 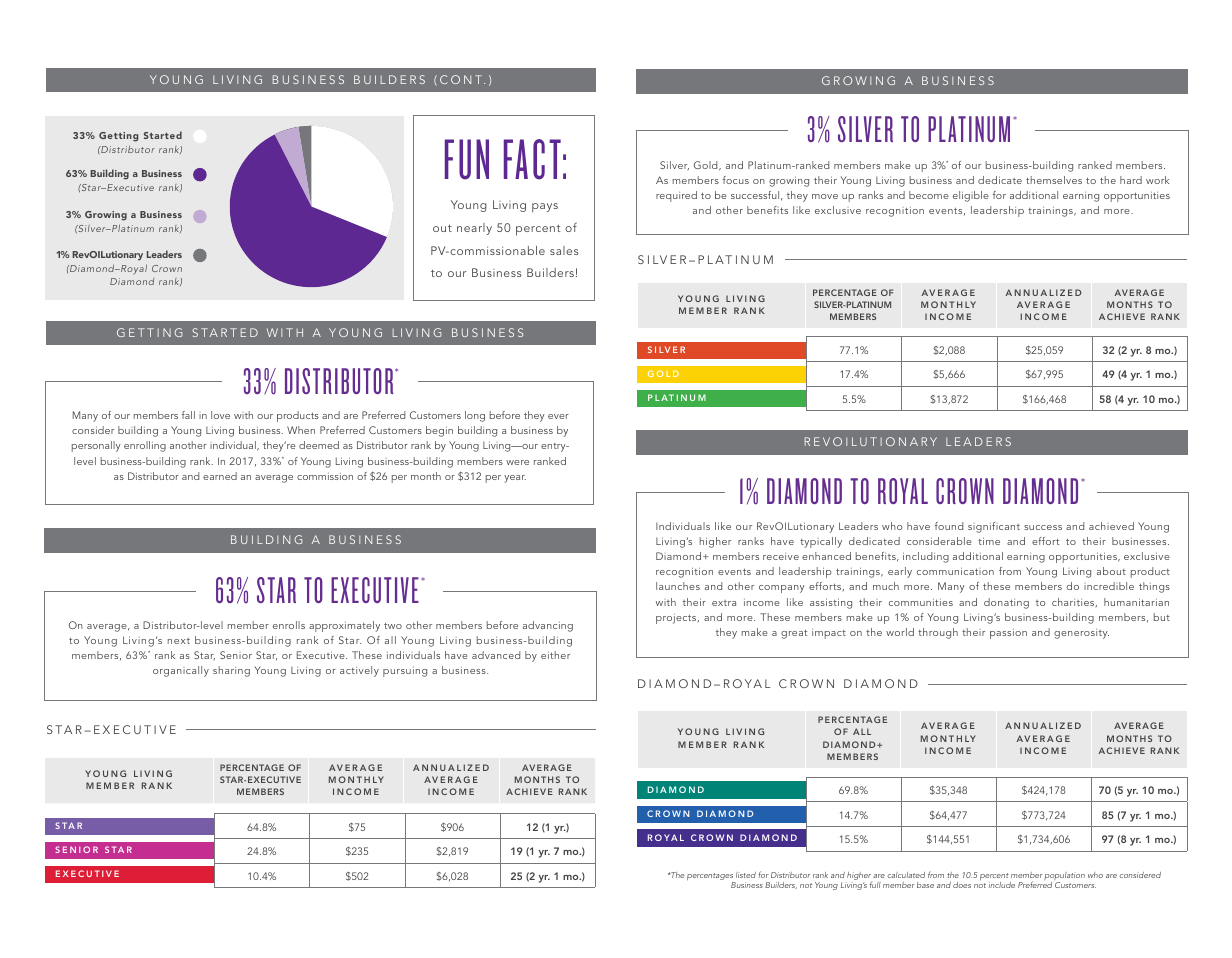 I want to click on passion, so click(x=1008, y=634).
